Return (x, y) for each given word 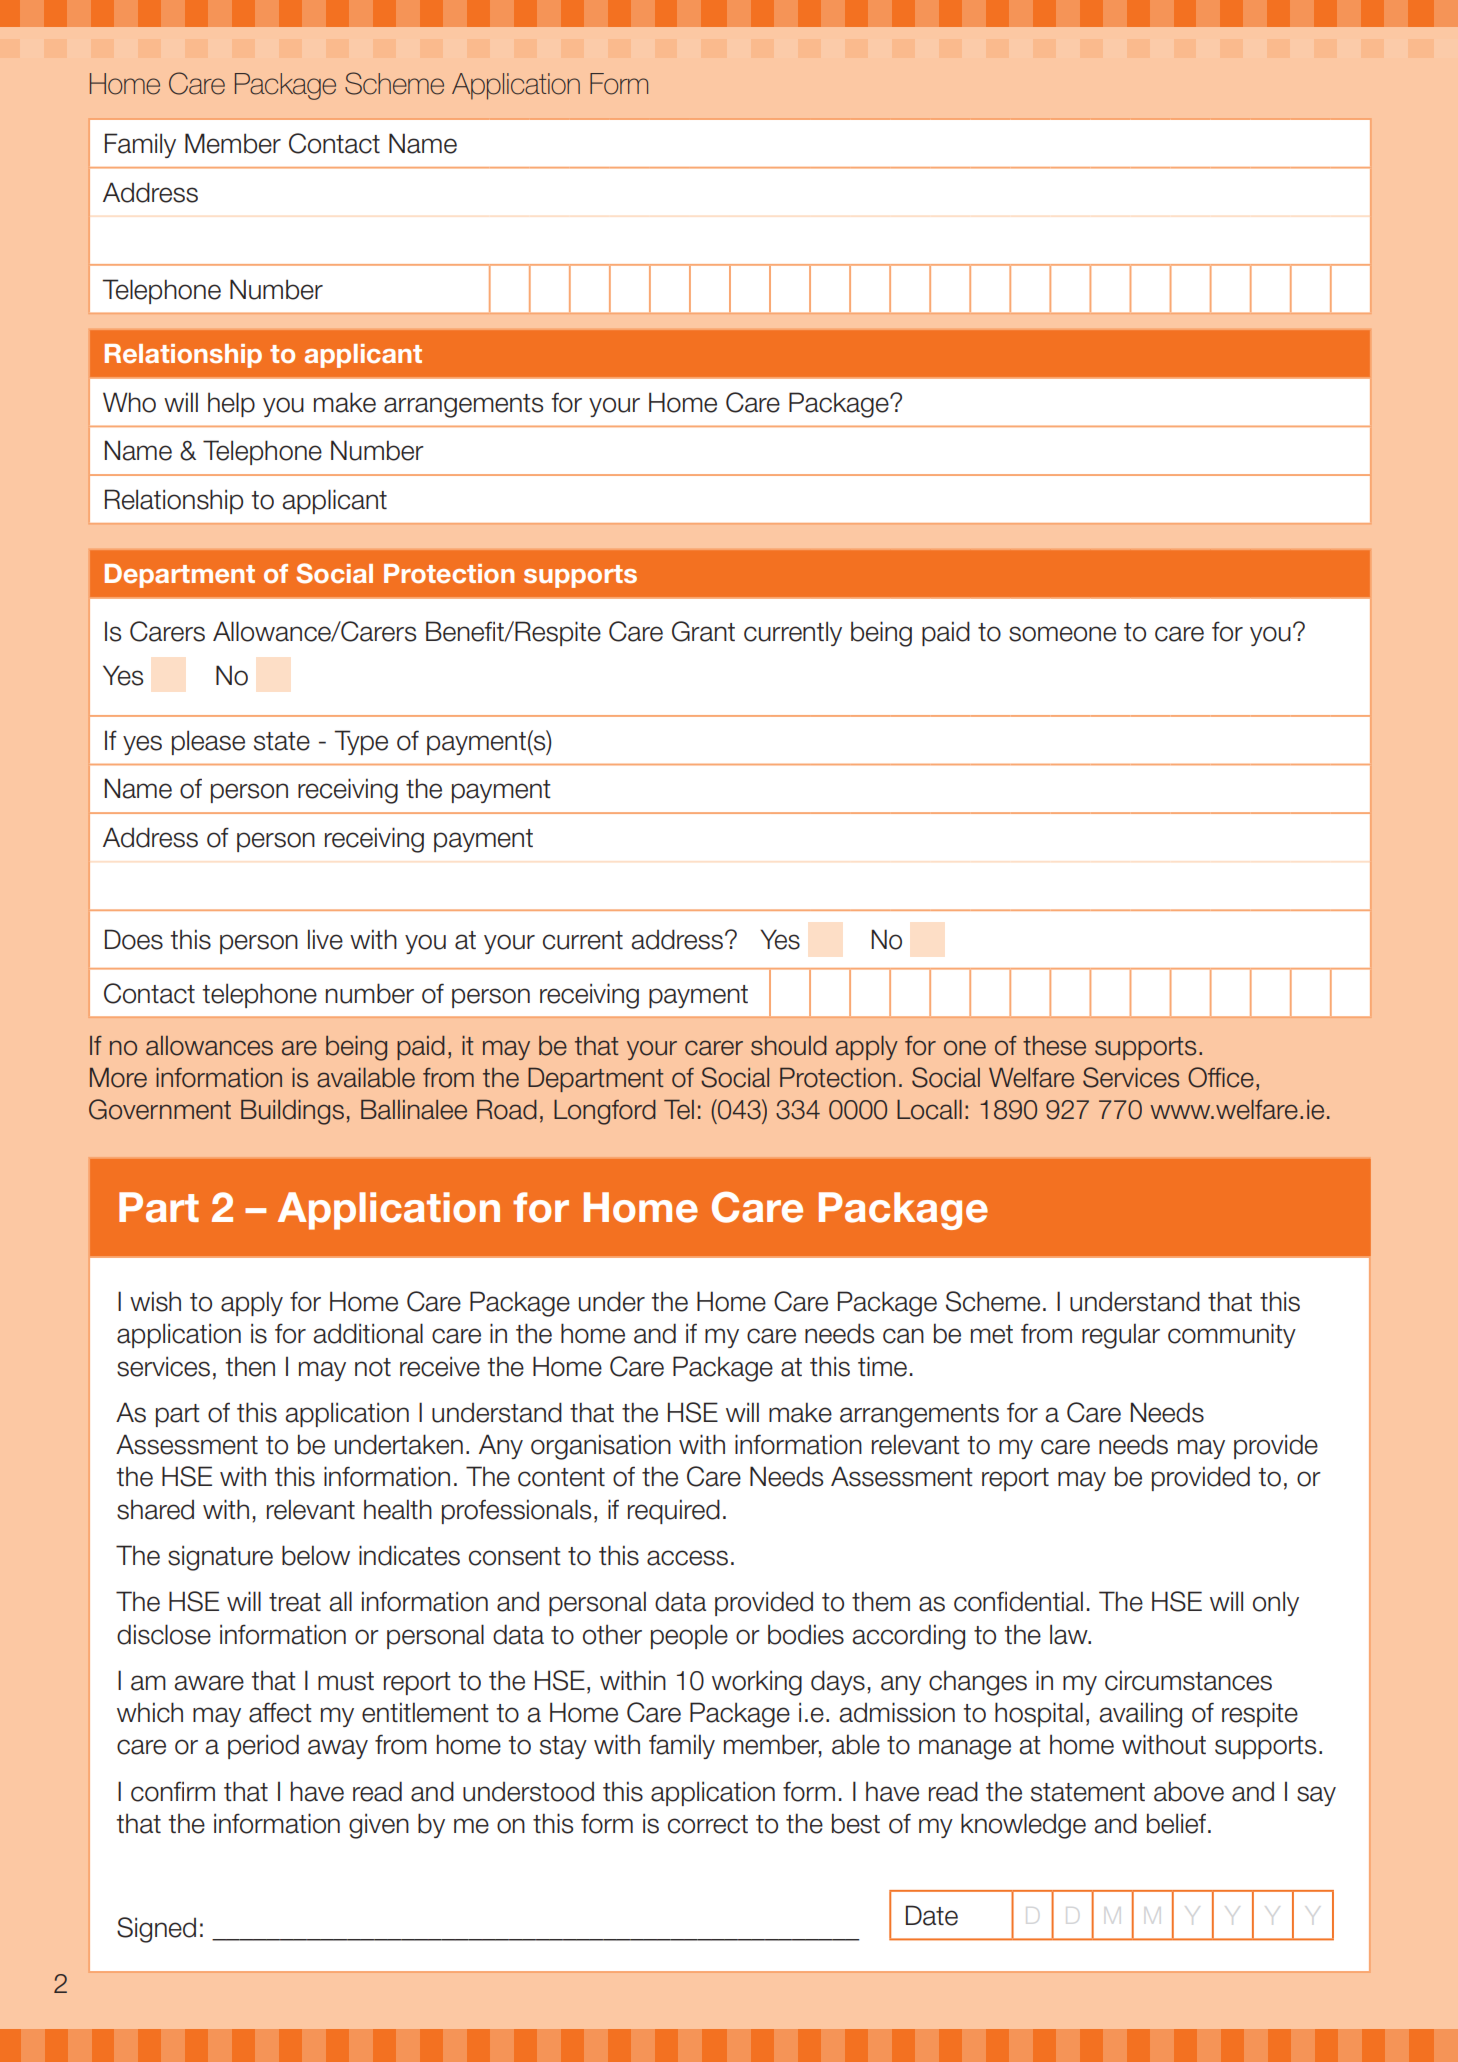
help (231, 404)
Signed (156, 1930)
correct (708, 1824)
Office (1221, 1077)
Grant (703, 631)
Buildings (292, 1112)
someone (1062, 634)
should (789, 1046)
